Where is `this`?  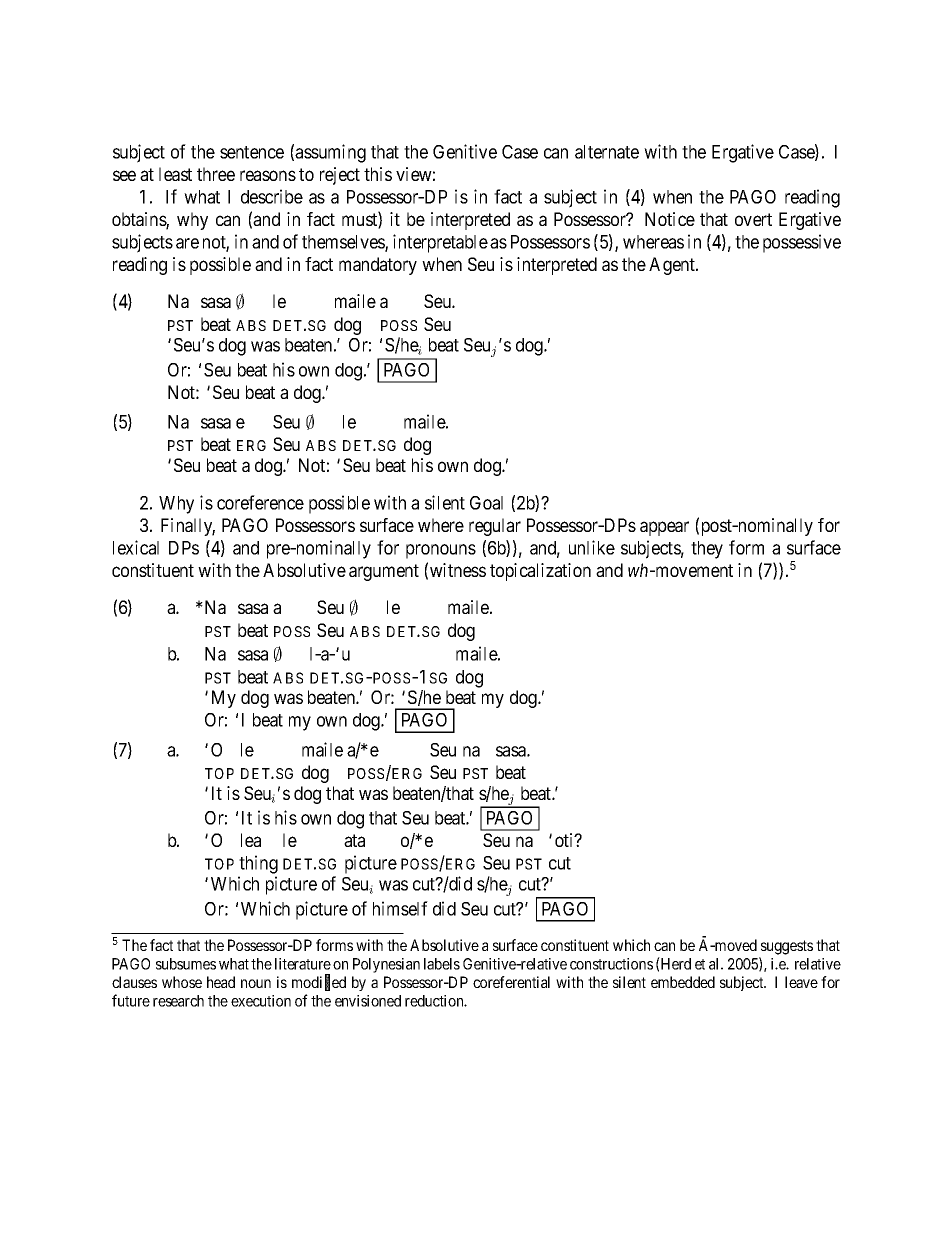
this is located at coordinates (378, 174).
